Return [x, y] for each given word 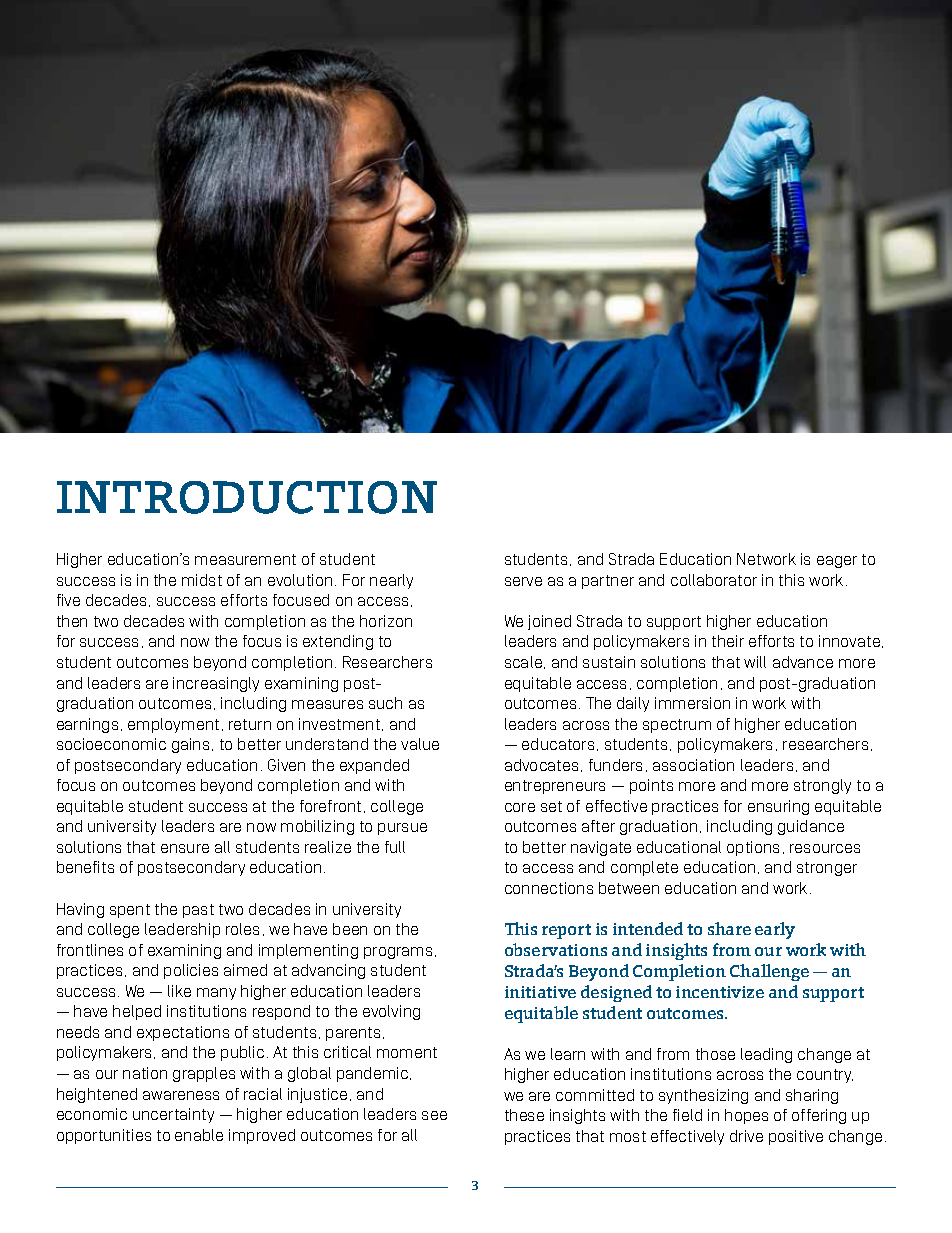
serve [523, 581]
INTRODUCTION [247, 497]
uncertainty [173, 1115]
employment [173, 725]
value [420, 744]
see [434, 1115]
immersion [692, 703]
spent [130, 911]
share [729, 928]
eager [837, 562]
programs [398, 953]
